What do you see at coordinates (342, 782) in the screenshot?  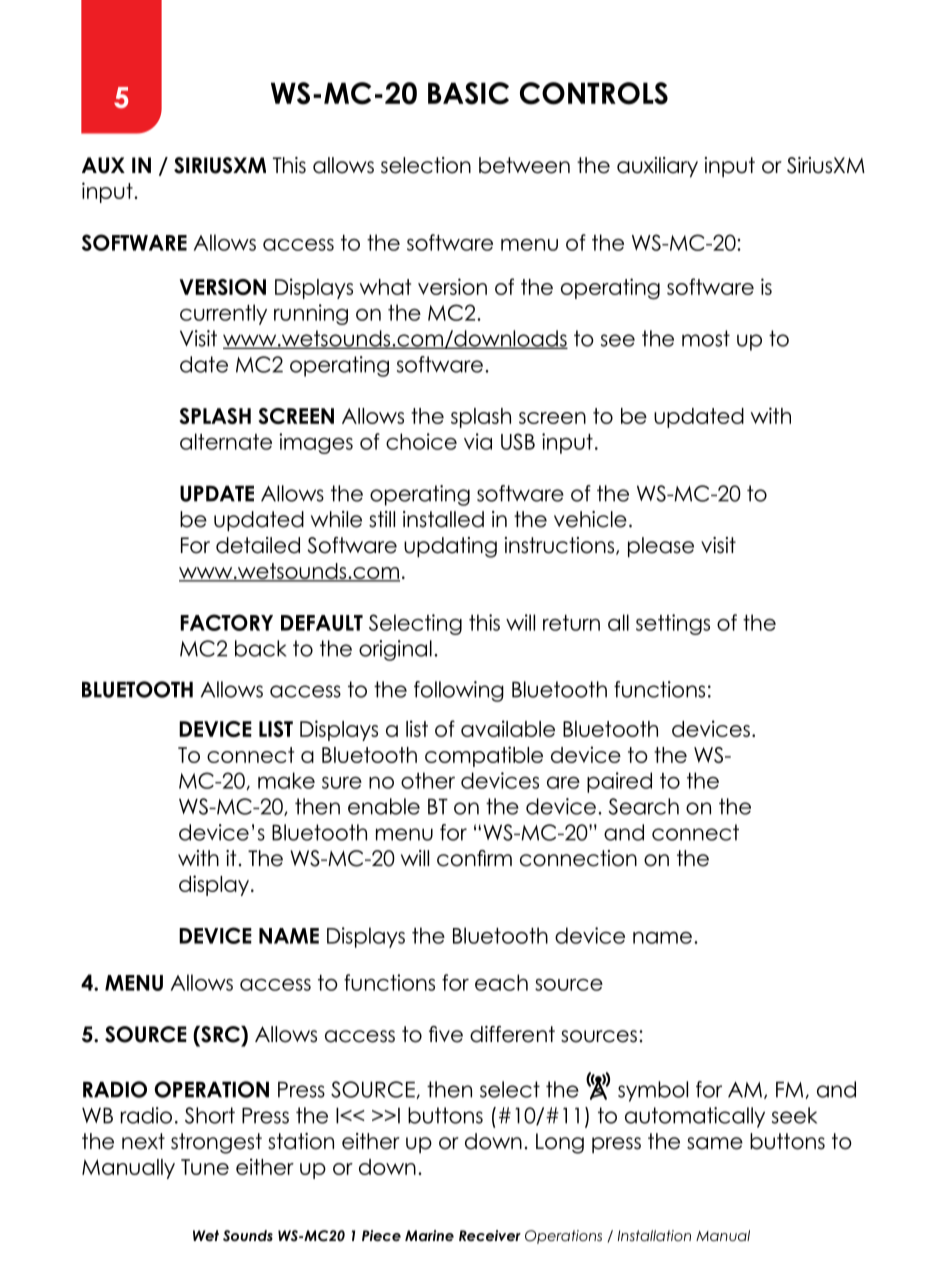 I see `sure` at bounding box center [342, 782].
